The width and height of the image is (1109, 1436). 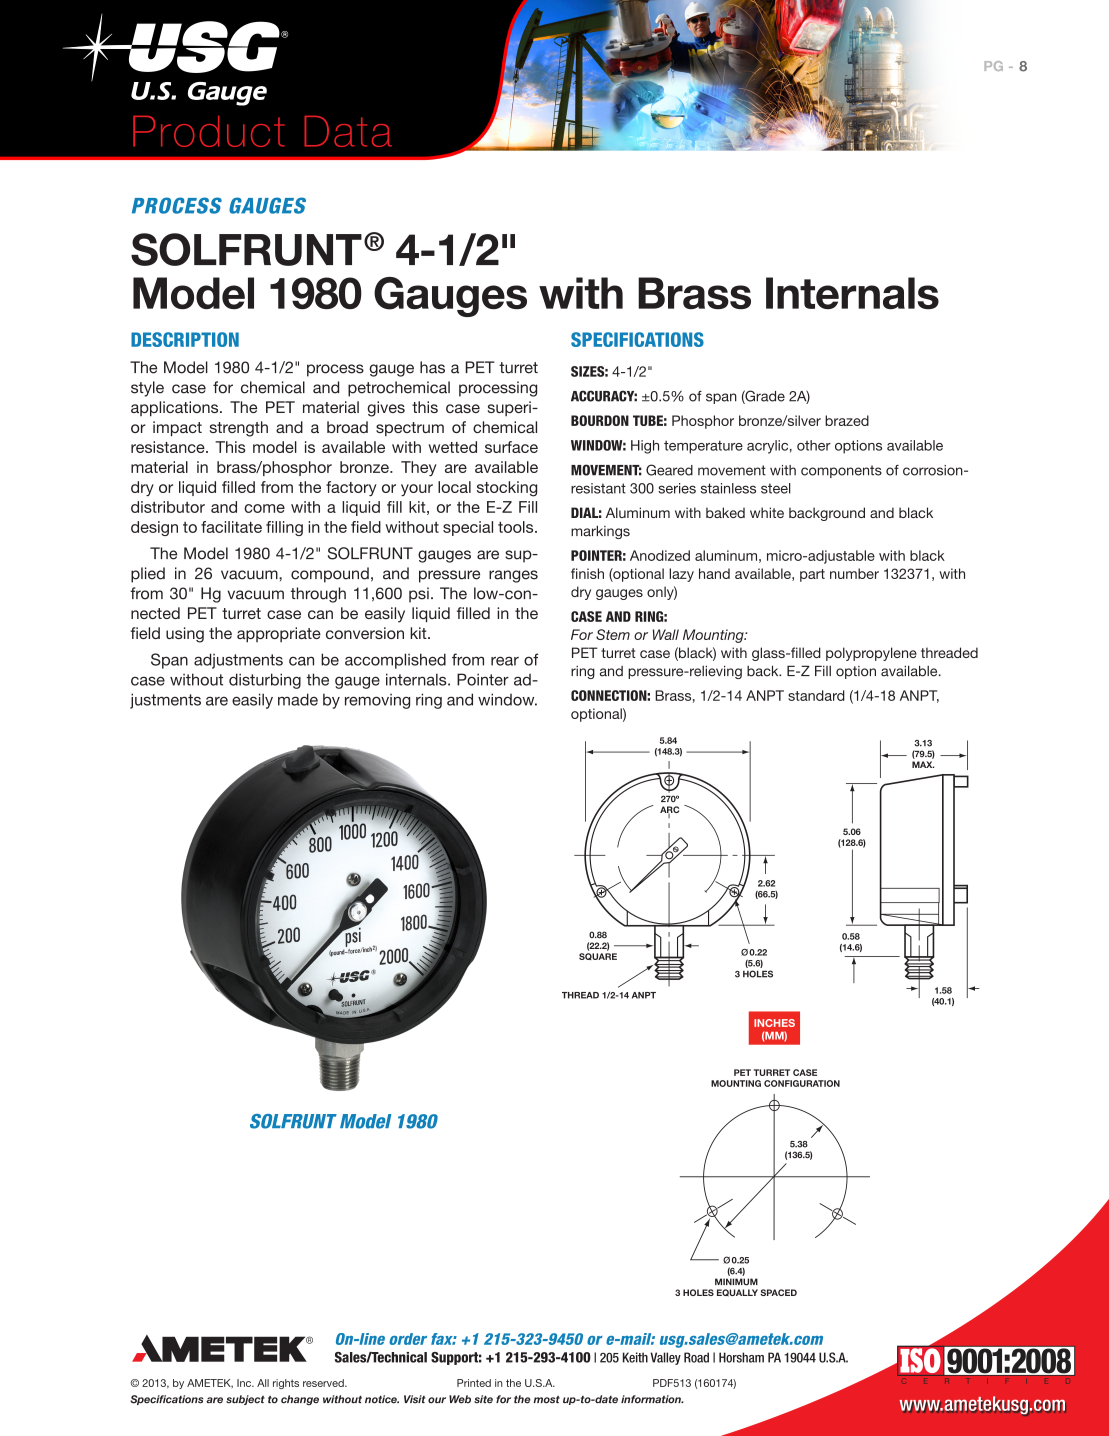 I want to click on CONFIGURATION, so click(x=802, y=1083).
